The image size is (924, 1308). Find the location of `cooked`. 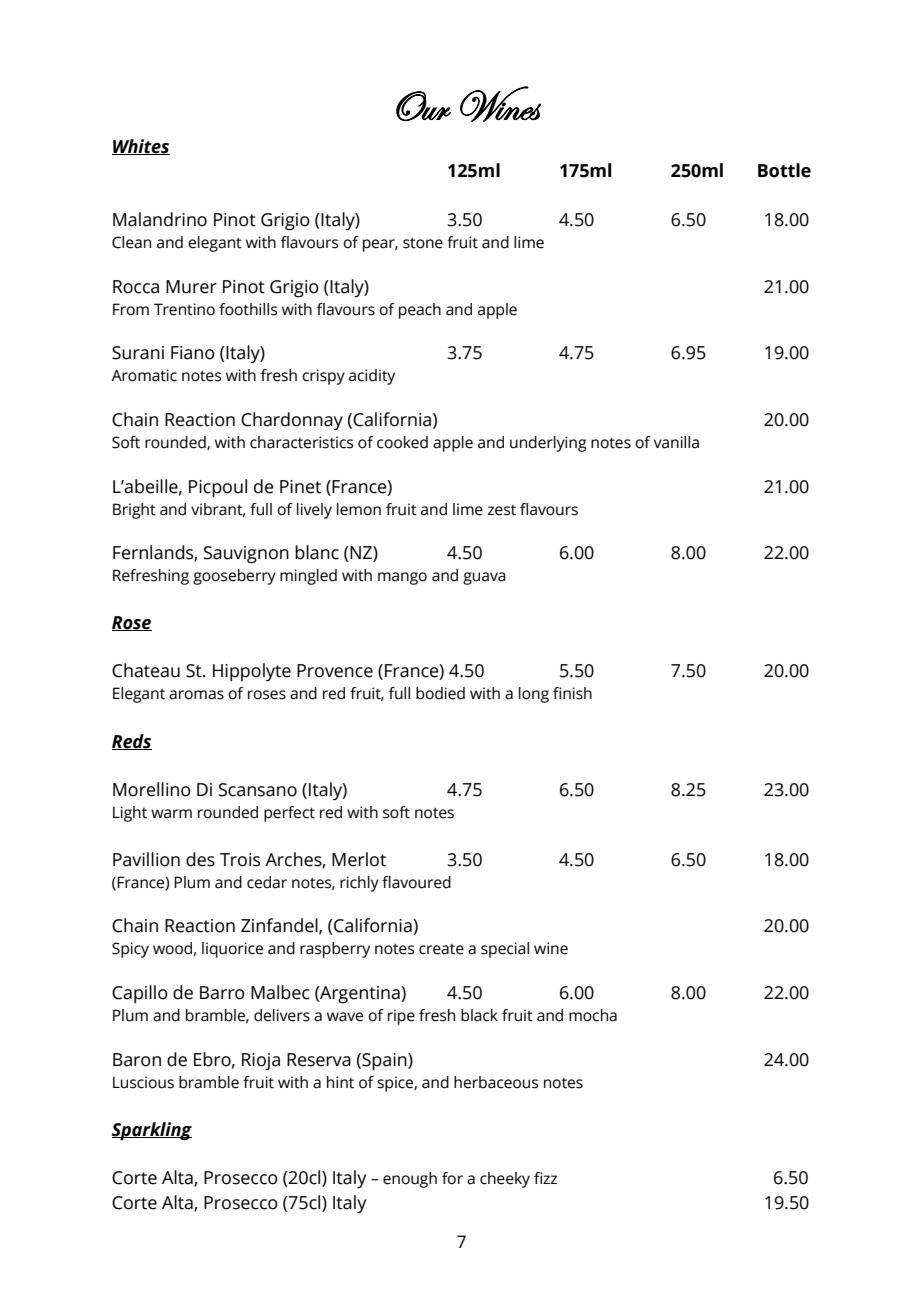

cooked is located at coordinates (402, 442).
